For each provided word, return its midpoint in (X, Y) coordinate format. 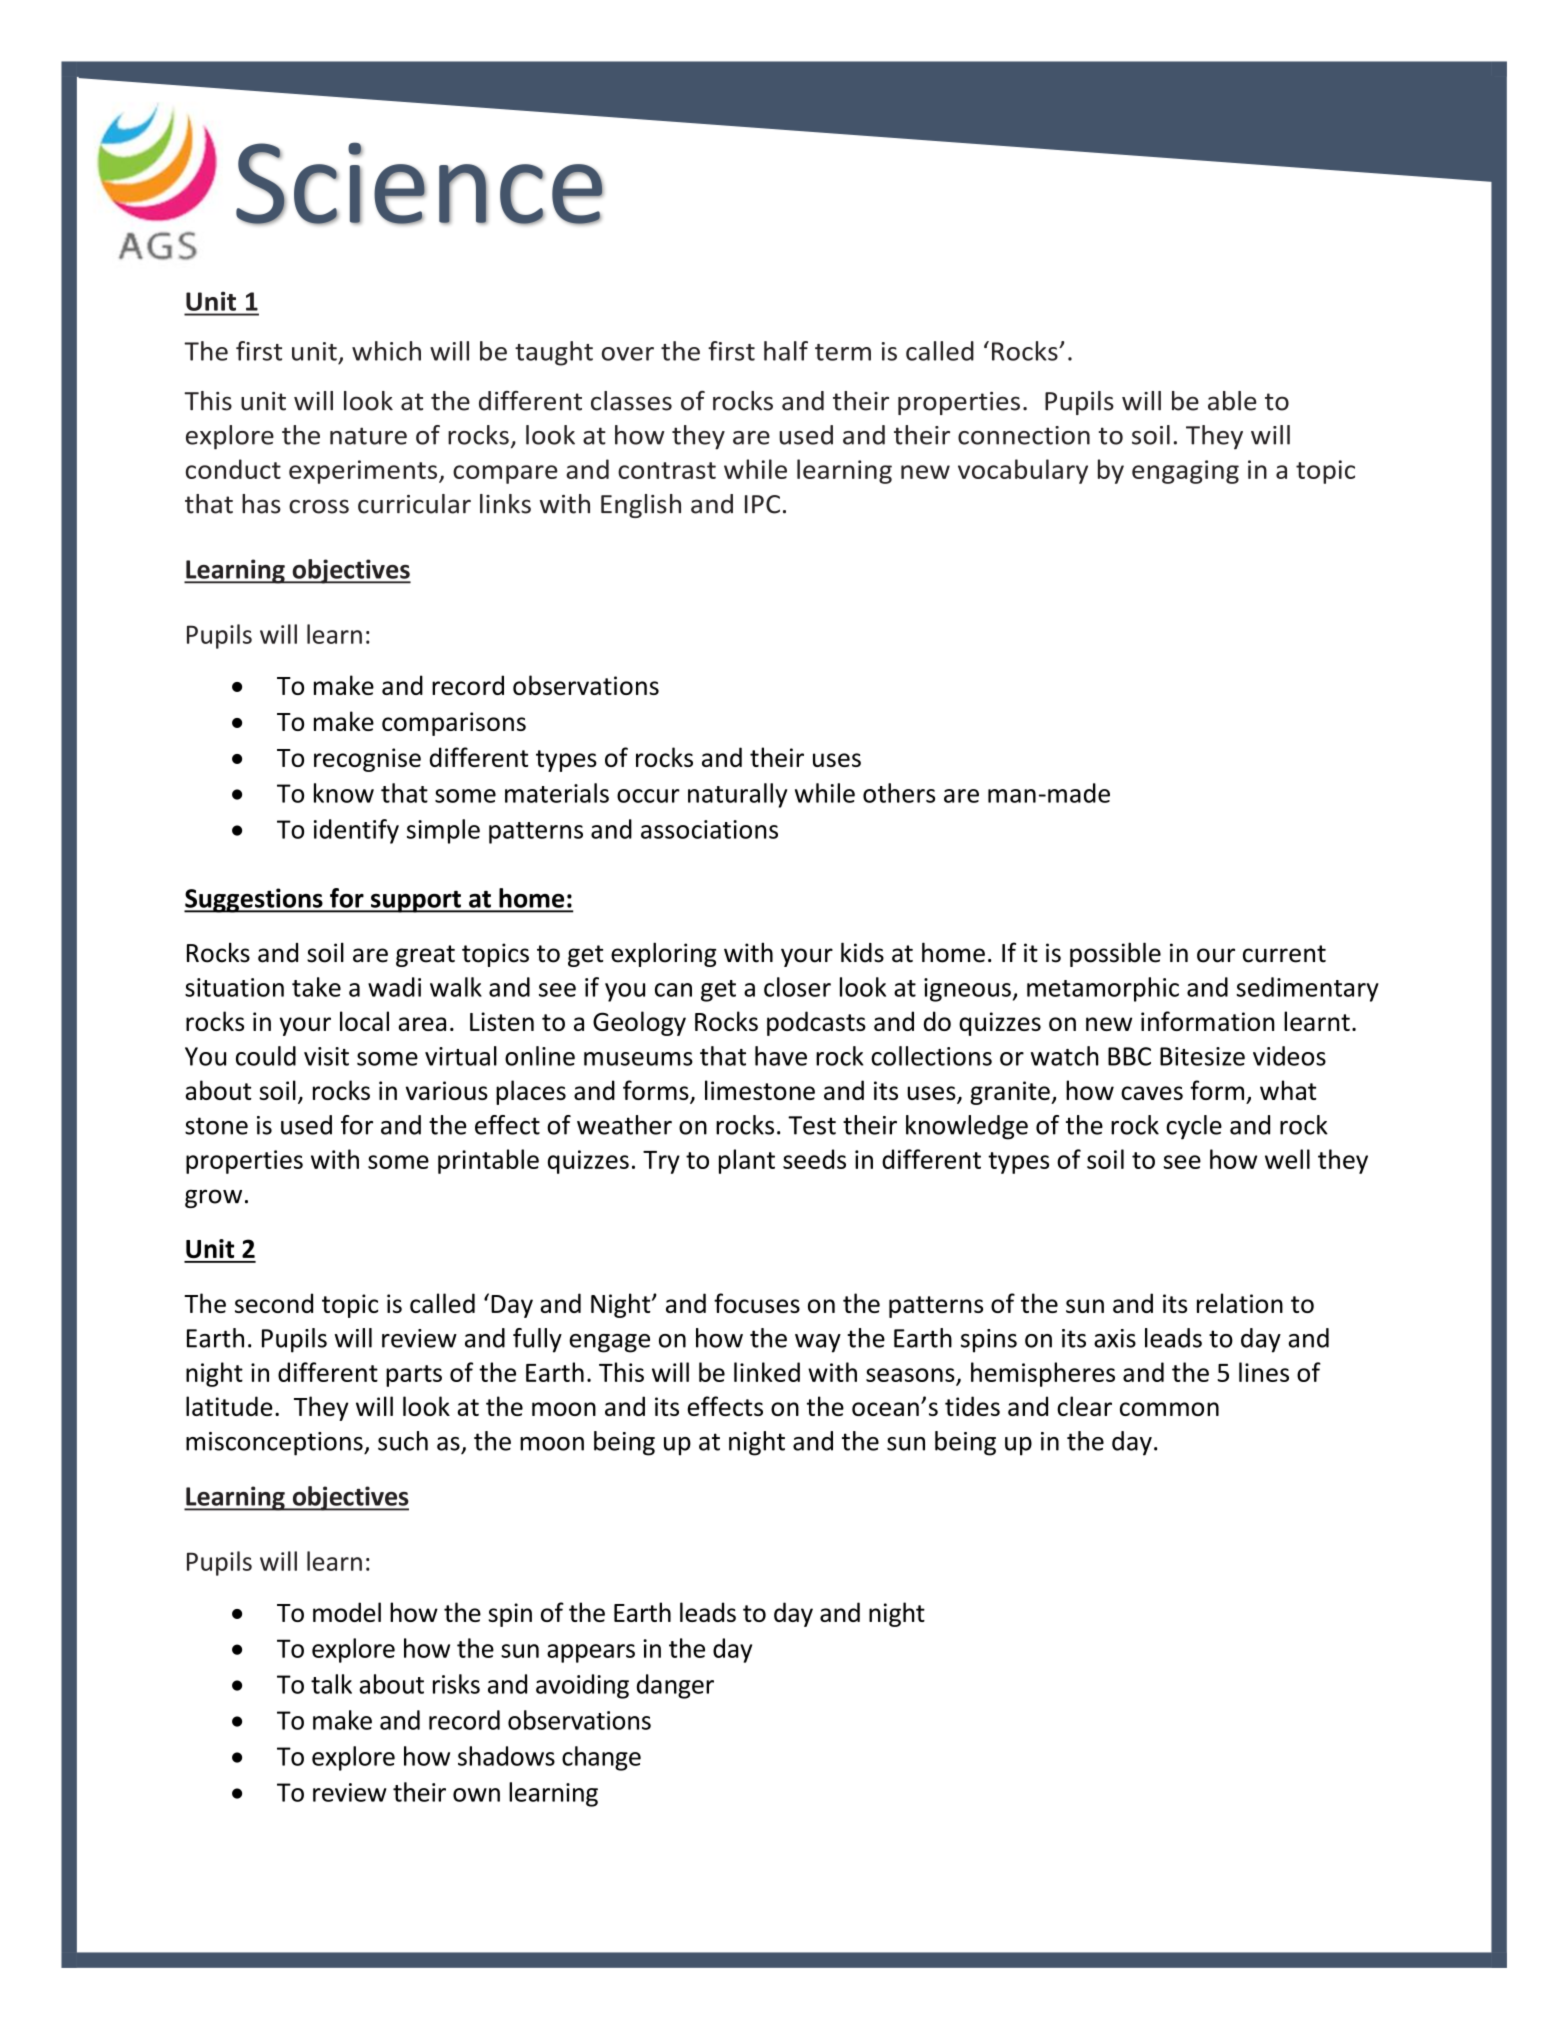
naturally (737, 795)
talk (331, 1684)
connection (1024, 435)
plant (747, 1161)
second (274, 1303)
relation (1240, 1303)
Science (420, 183)
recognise (367, 760)
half (786, 351)
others (899, 793)
